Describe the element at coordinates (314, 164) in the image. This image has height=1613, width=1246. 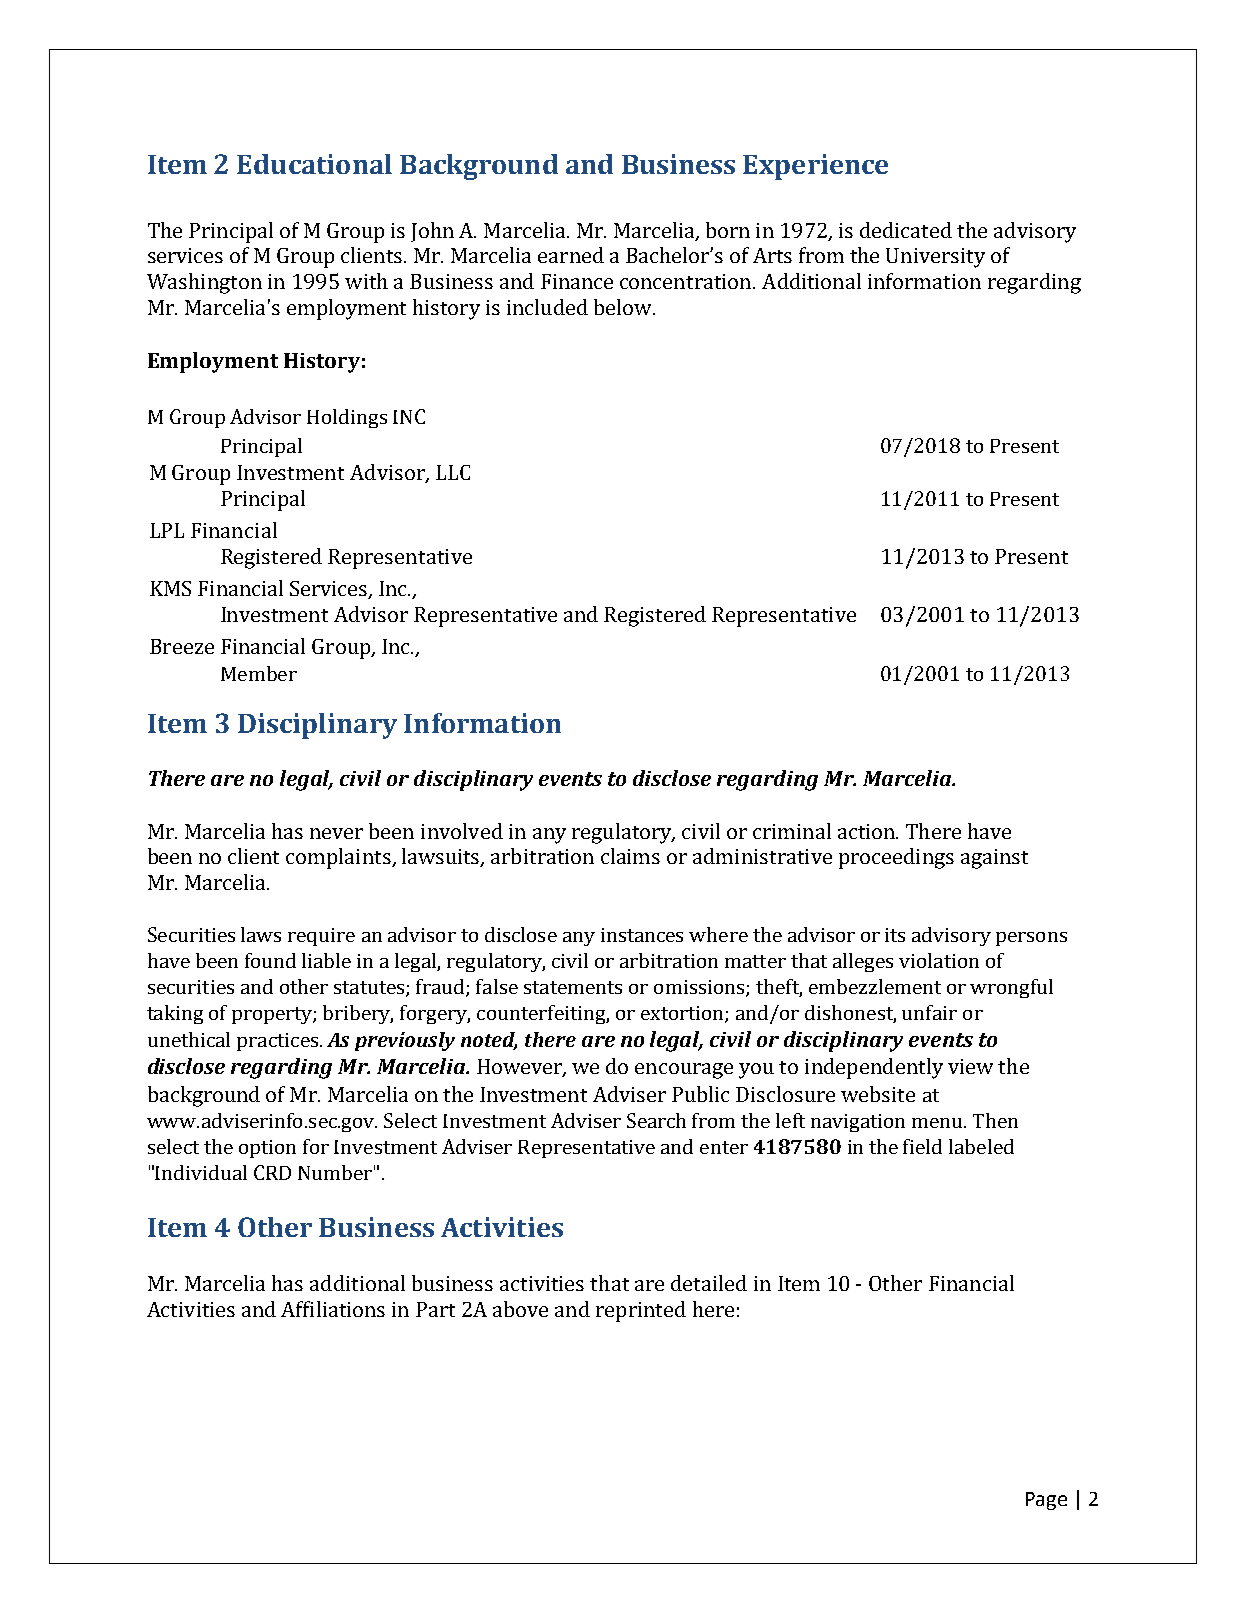
I see `Educational` at that location.
